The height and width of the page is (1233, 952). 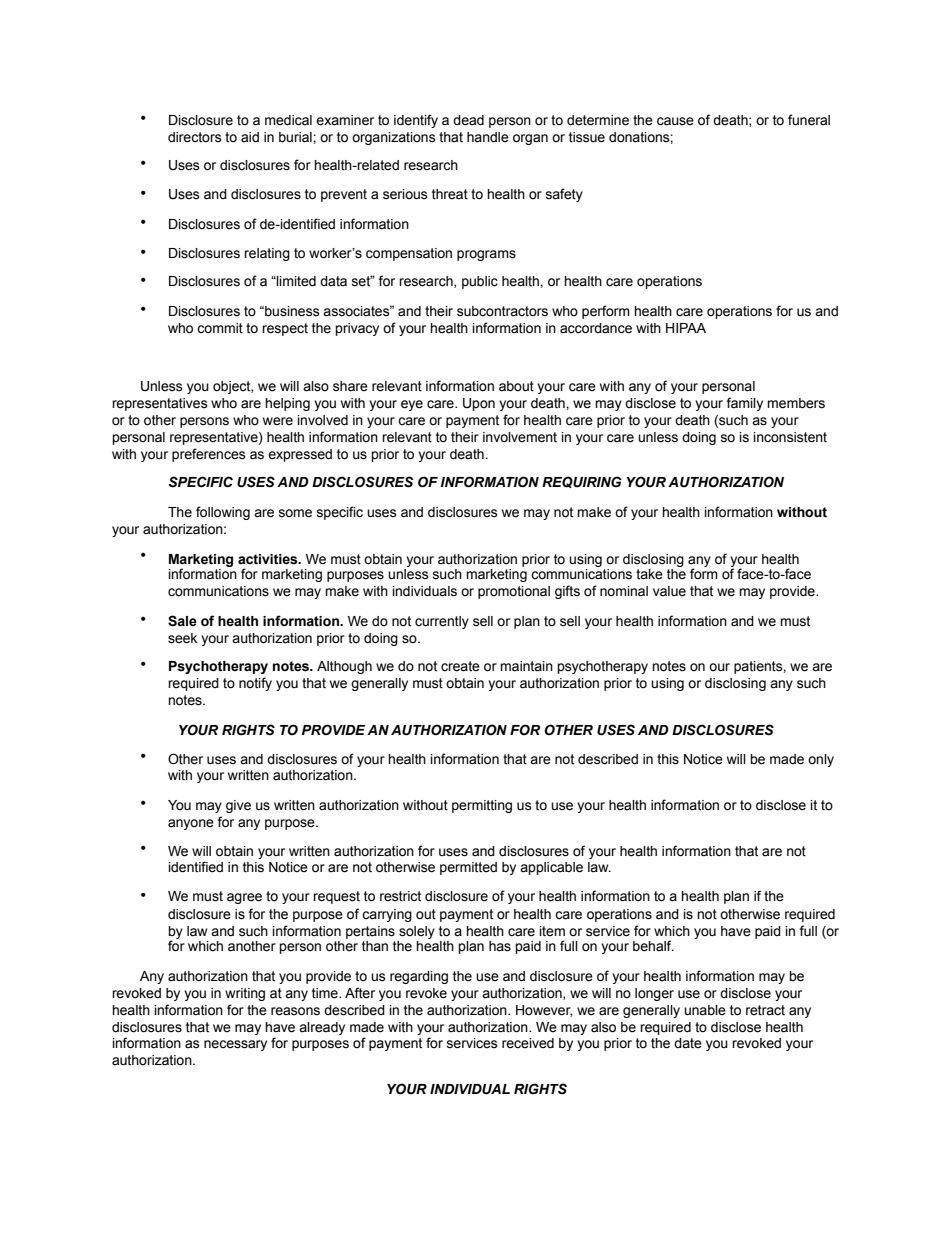 I want to click on burial, so click(x=296, y=137).
